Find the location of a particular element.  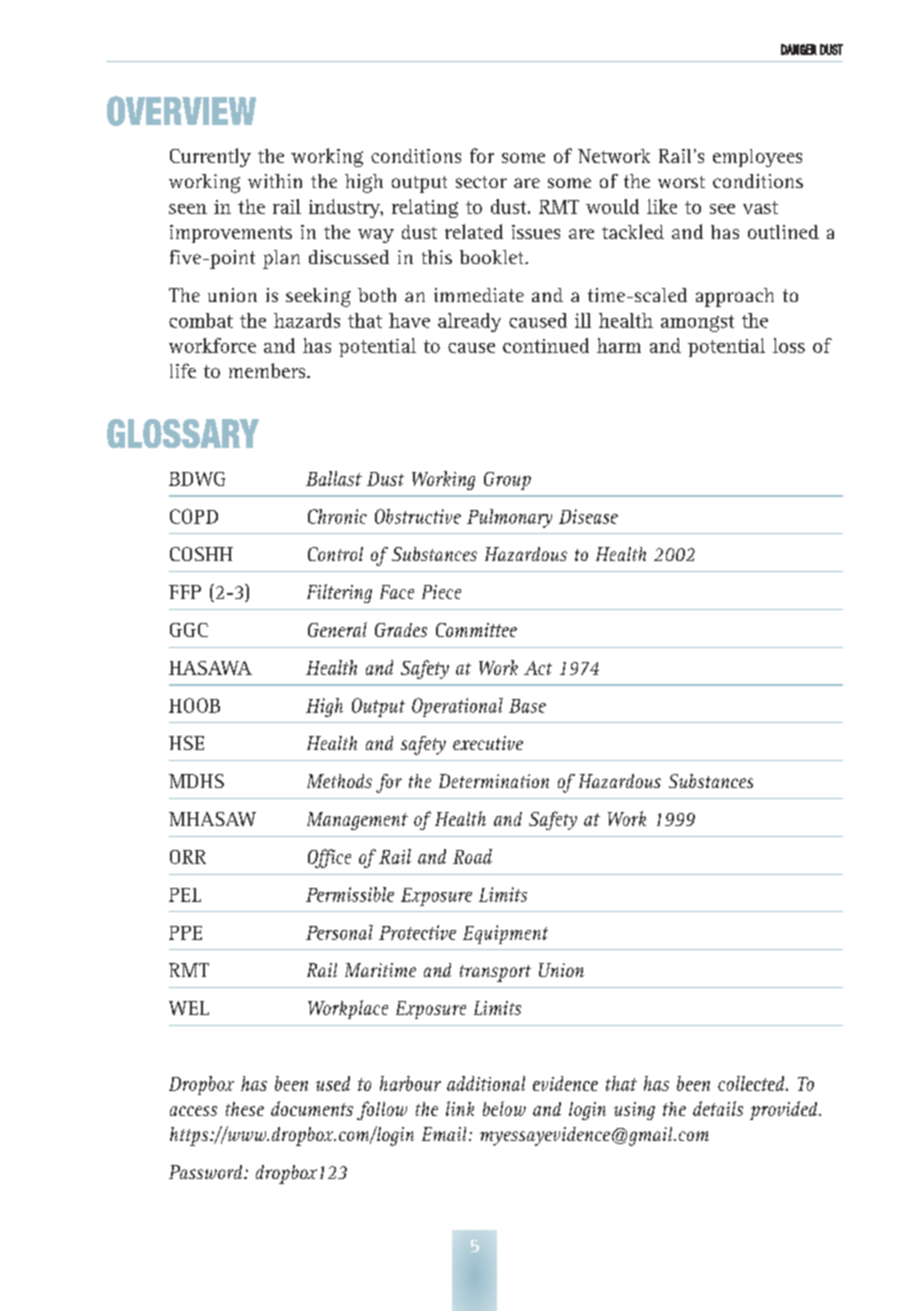

PPE is located at coordinates (185, 933).
